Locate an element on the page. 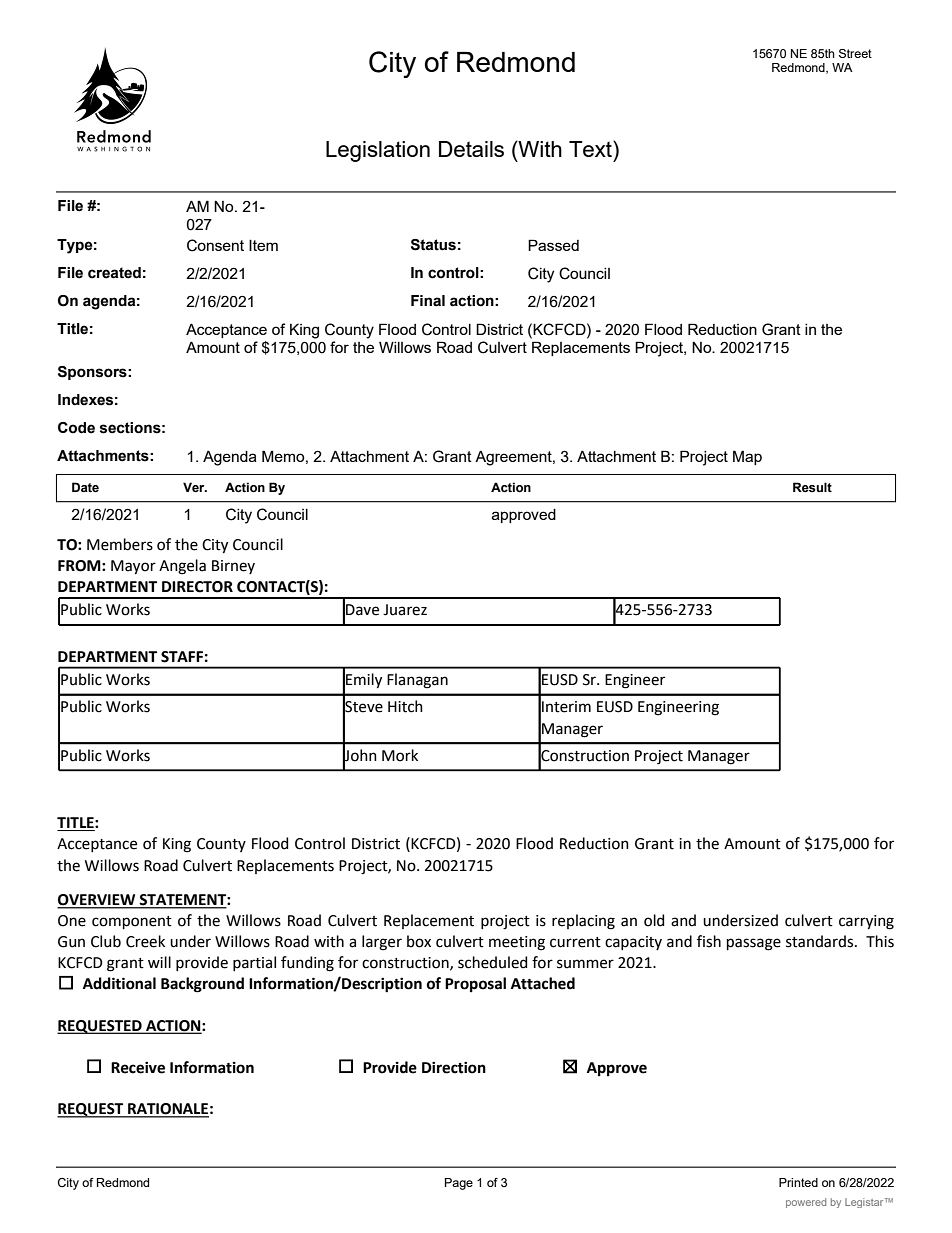  Members is located at coordinates (120, 544).
